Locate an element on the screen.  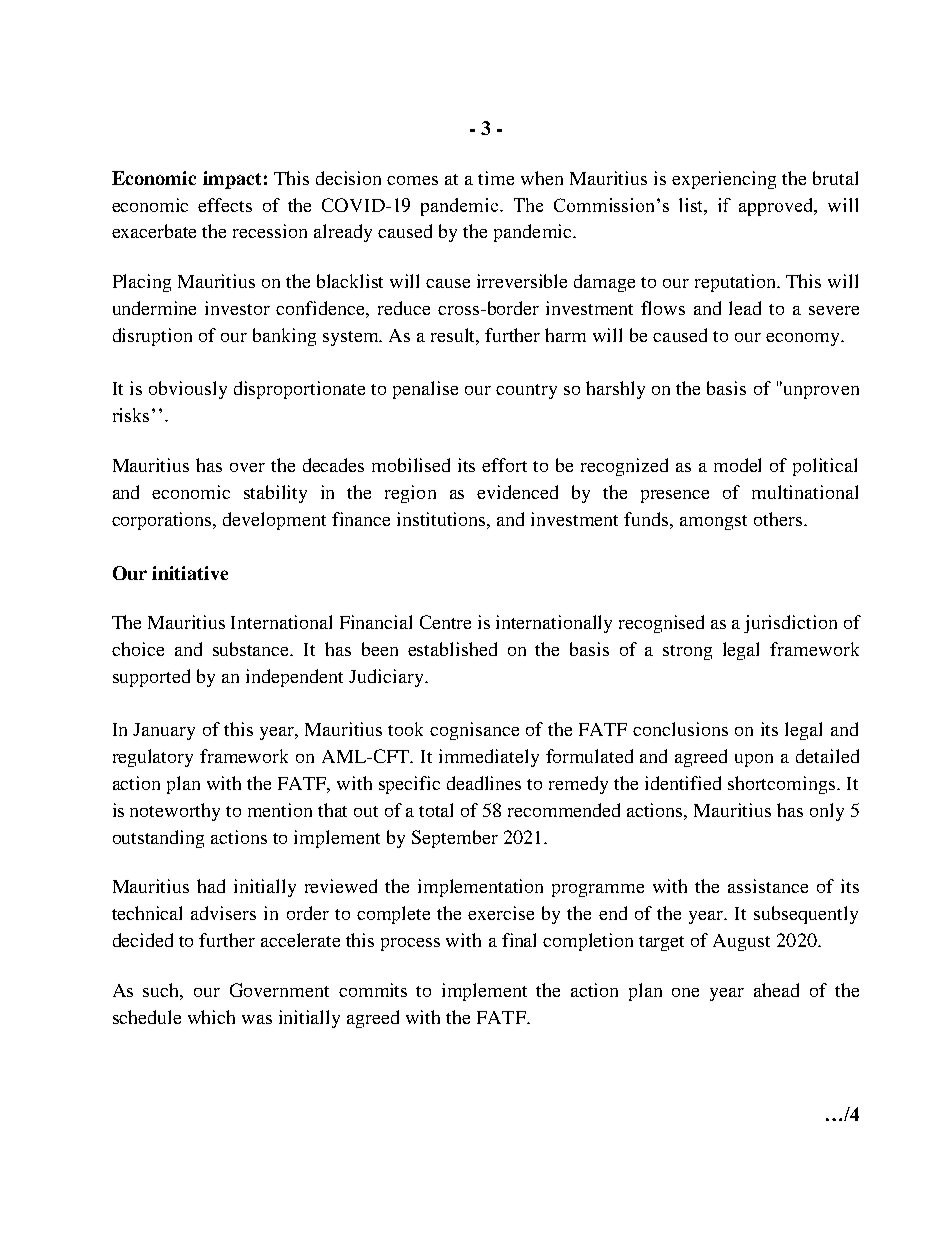
which is located at coordinates (211, 1017).
